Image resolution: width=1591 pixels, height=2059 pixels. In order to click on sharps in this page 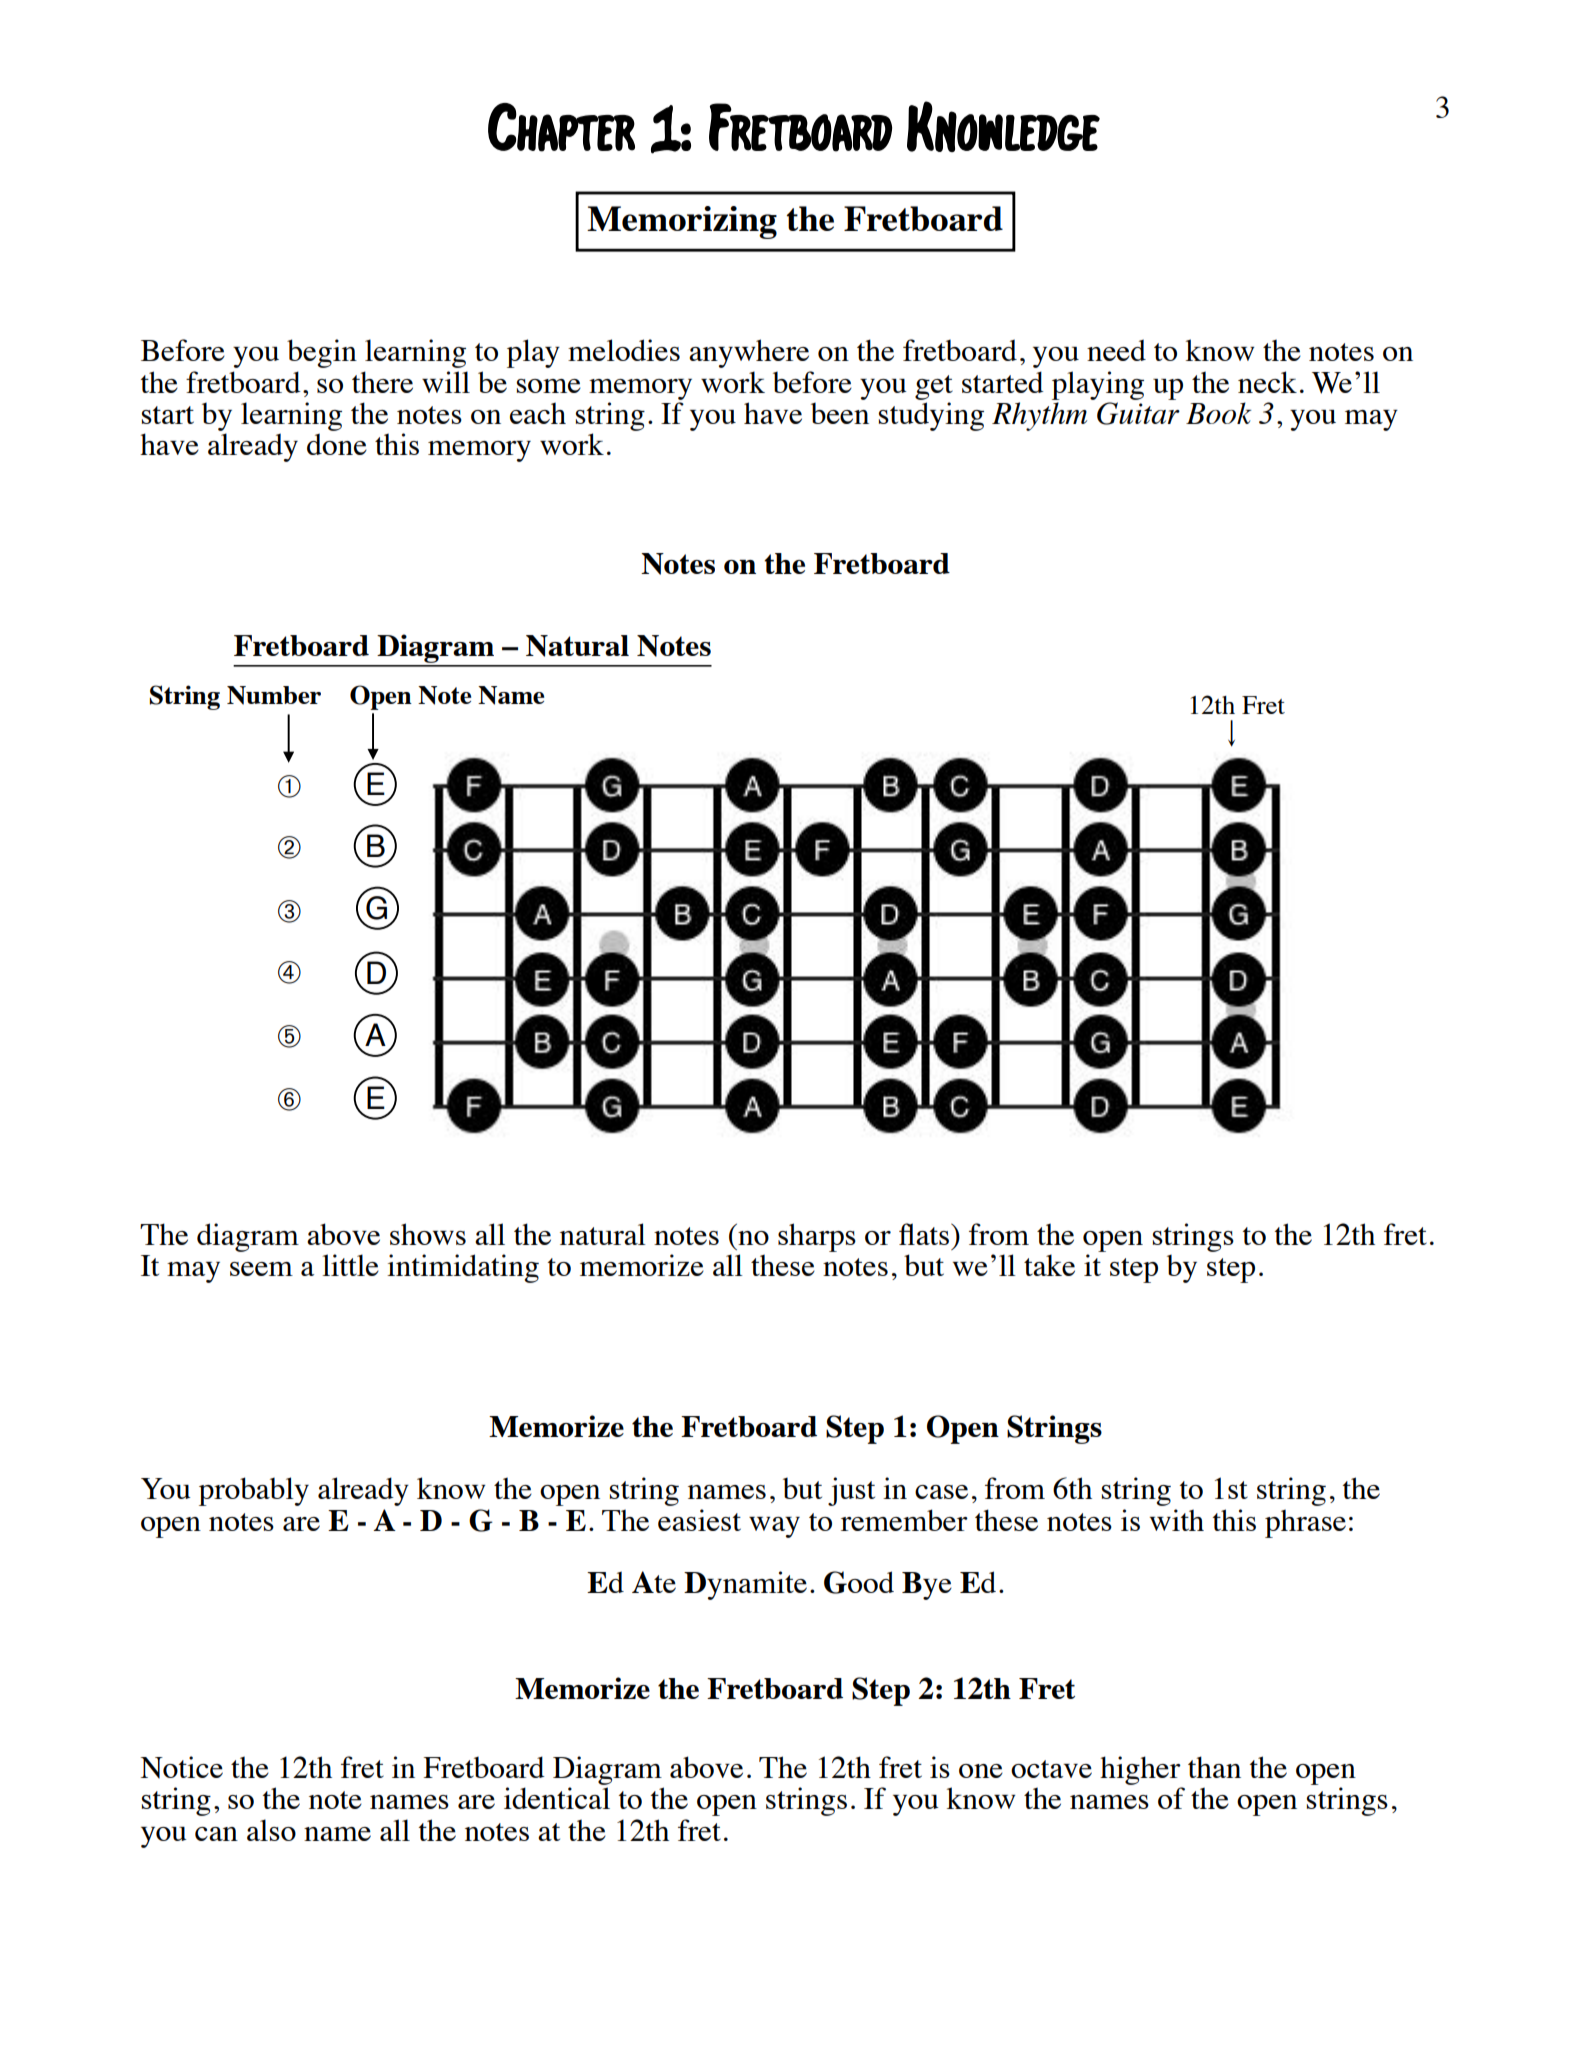, I will do `click(817, 1237)`.
